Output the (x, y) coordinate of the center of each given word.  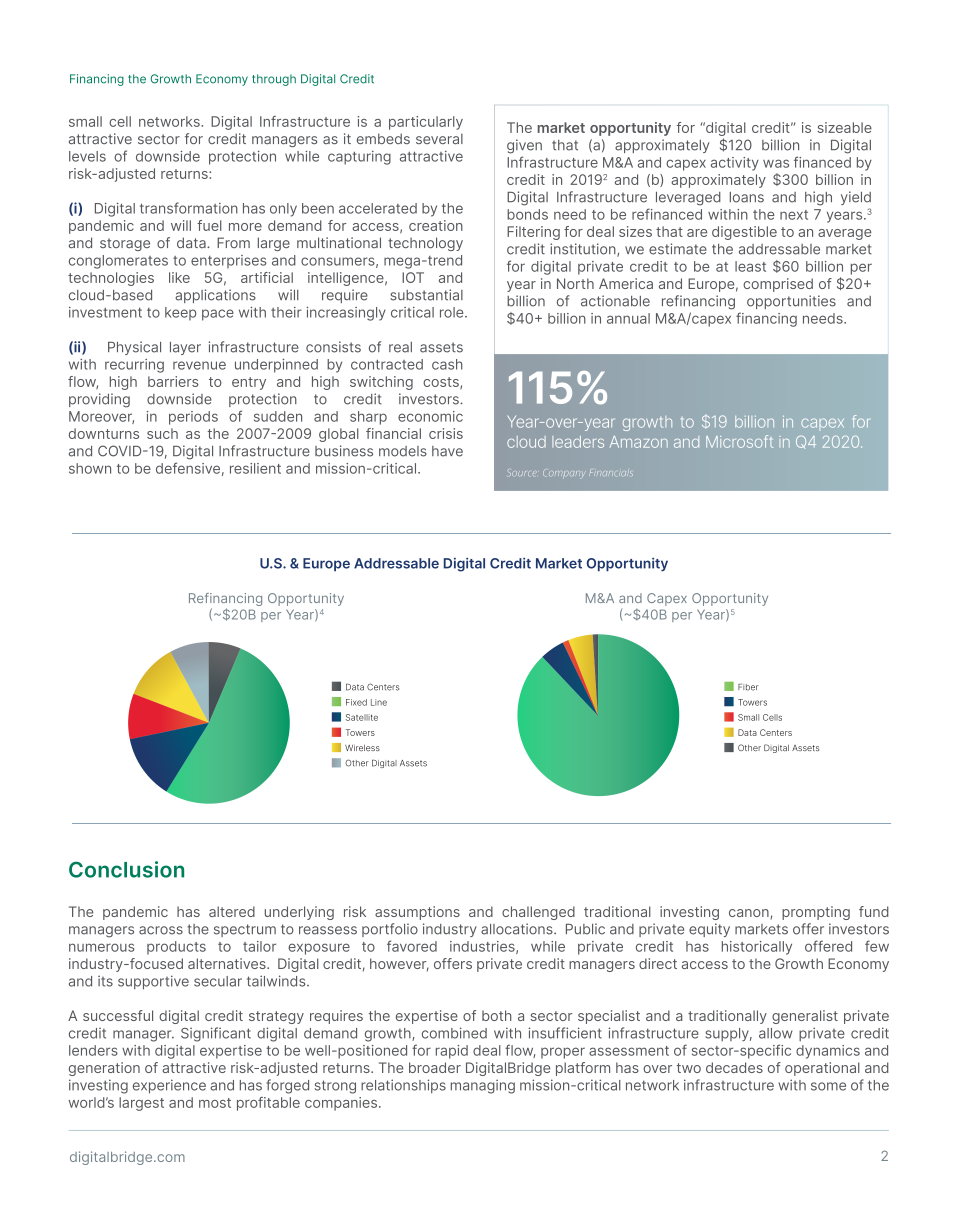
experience (169, 1086)
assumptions (417, 913)
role (453, 312)
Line (379, 702)
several (439, 138)
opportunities (791, 302)
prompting (816, 913)
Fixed (356, 702)
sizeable (844, 127)
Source (522, 472)
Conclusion (126, 869)
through (274, 80)
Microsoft (739, 441)
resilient (255, 468)
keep (180, 313)
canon (750, 914)
